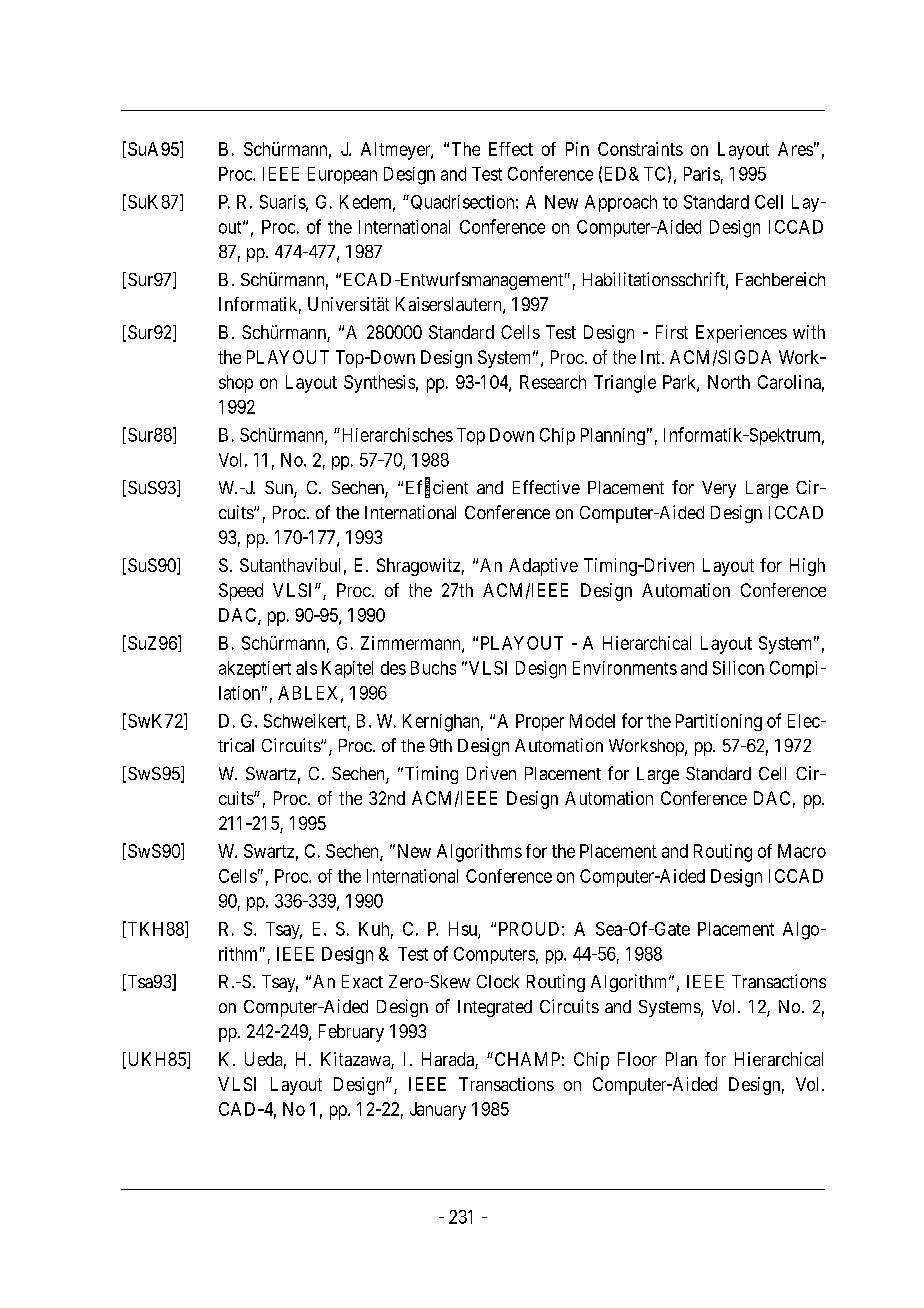 This image has height=1308, width=924. What do you see at coordinates (577, 149) in the image?
I see `Pin` at bounding box center [577, 149].
